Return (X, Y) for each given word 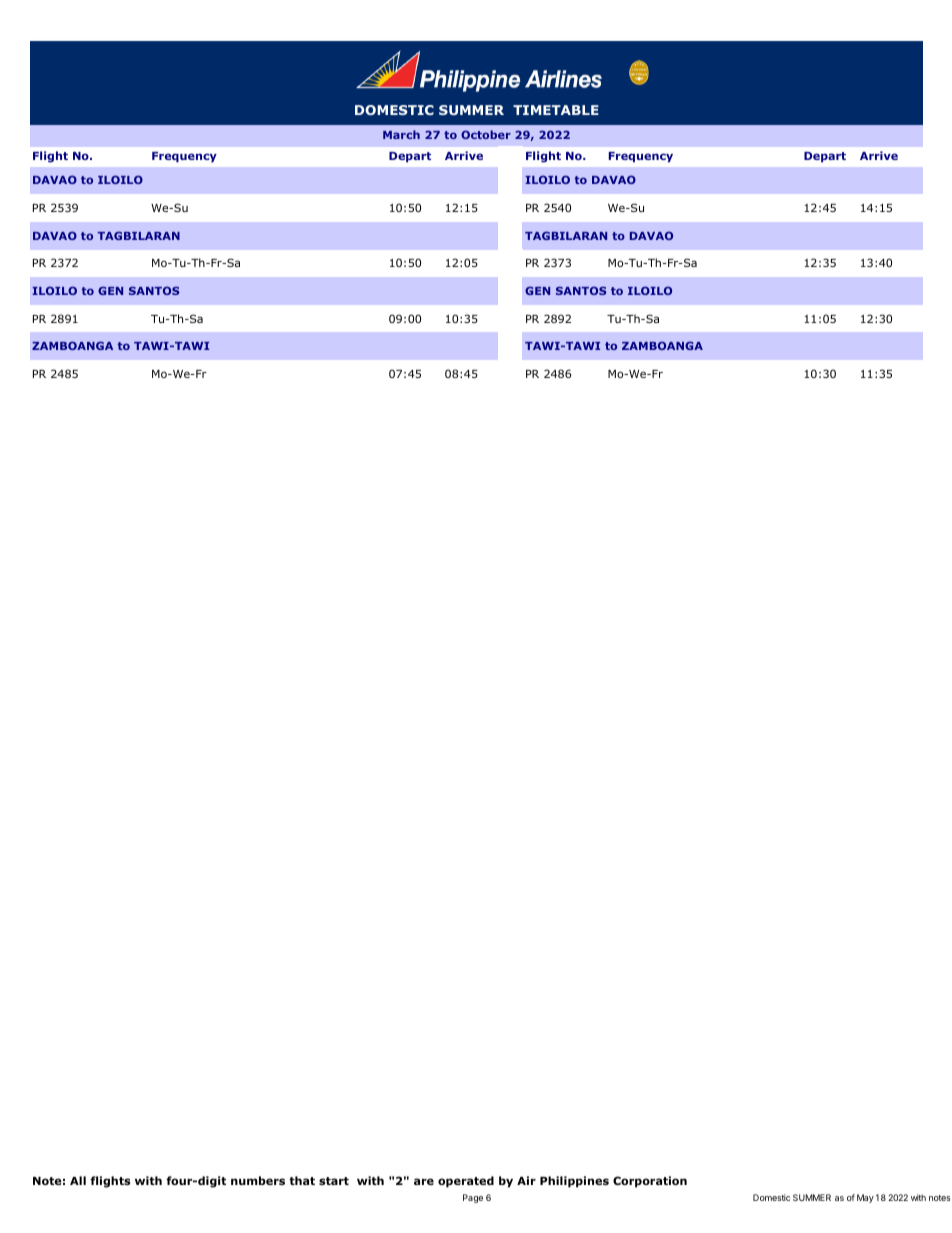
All (78, 1180)
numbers (258, 1180)
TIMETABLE (556, 110)
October (486, 134)
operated (466, 1182)
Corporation (650, 1182)
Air (526, 1180)
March (401, 134)
